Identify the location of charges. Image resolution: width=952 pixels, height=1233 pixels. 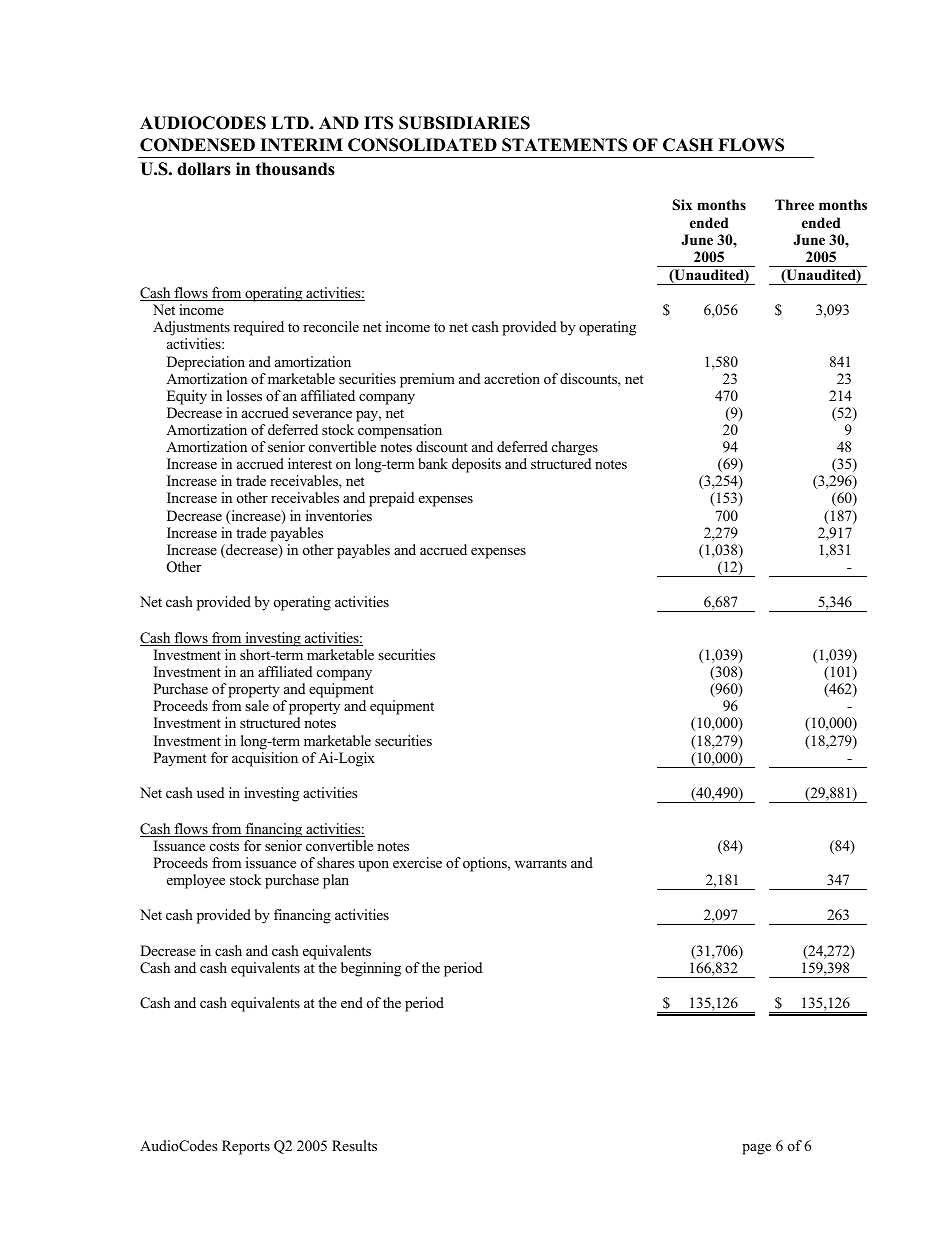
(575, 448).
